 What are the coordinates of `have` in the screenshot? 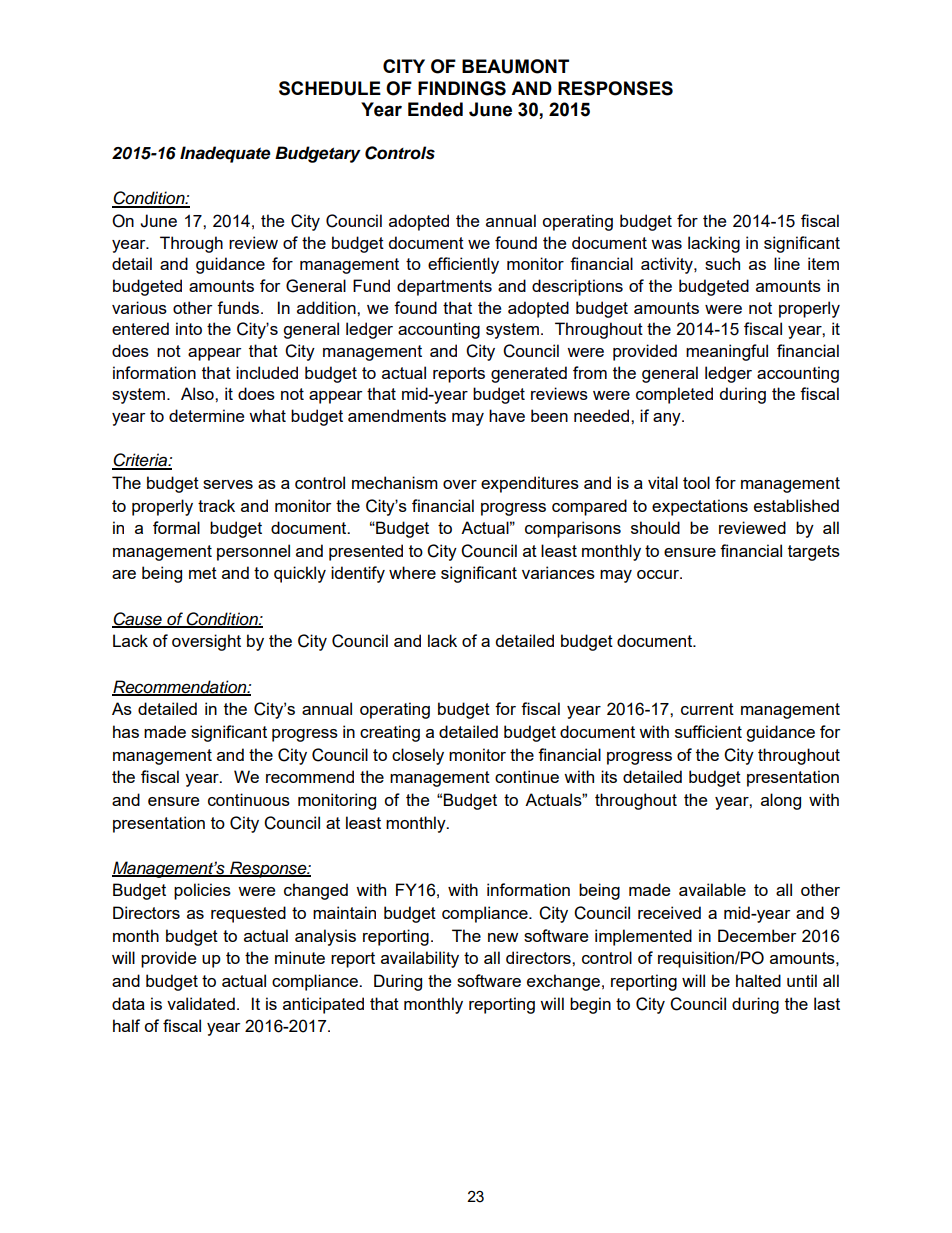 It's located at (507, 415).
